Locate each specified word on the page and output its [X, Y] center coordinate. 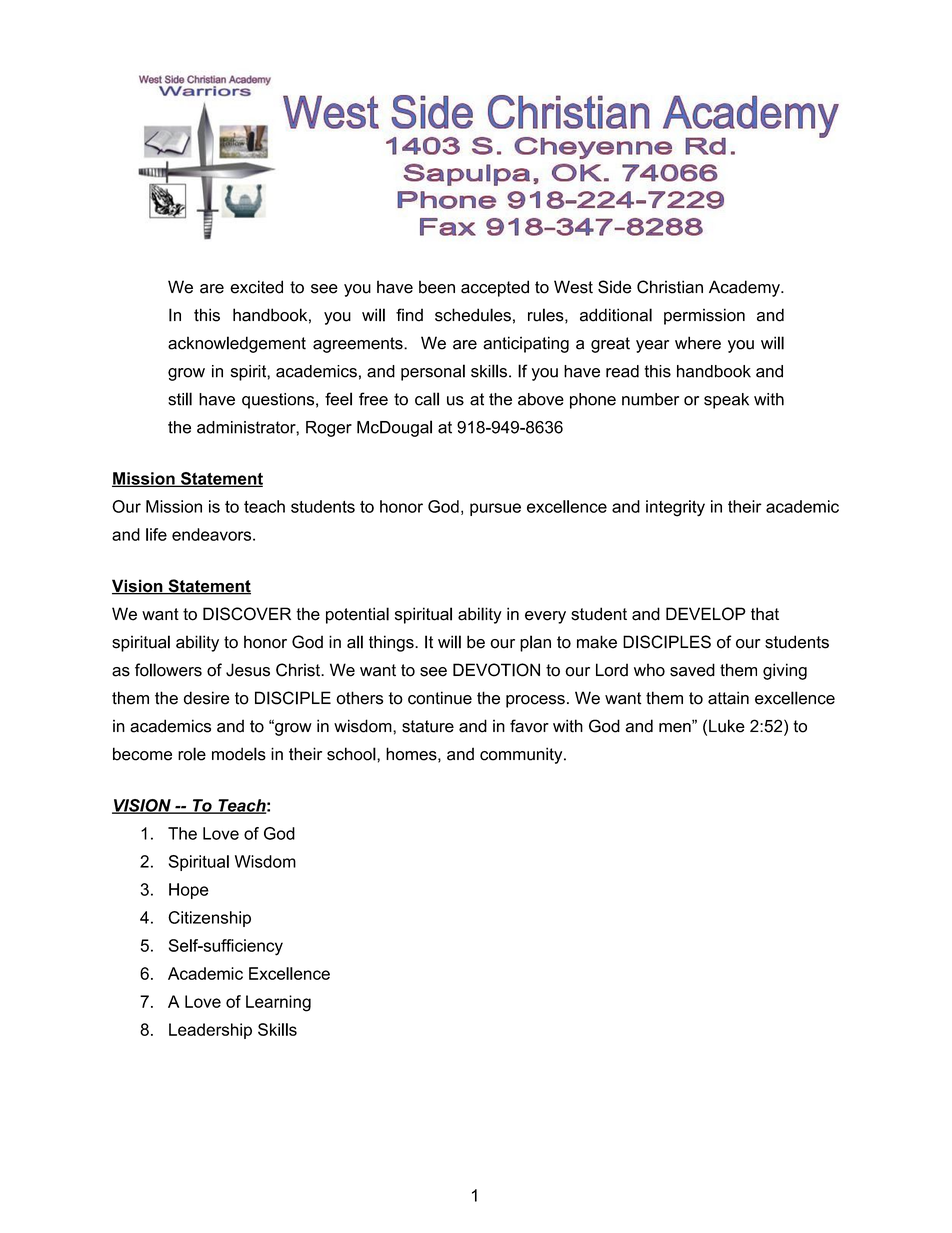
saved [692, 670]
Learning [278, 1003]
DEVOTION [496, 670]
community [522, 755]
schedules [473, 315]
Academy [745, 288]
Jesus [248, 670]
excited [256, 287]
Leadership [210, 1031]
